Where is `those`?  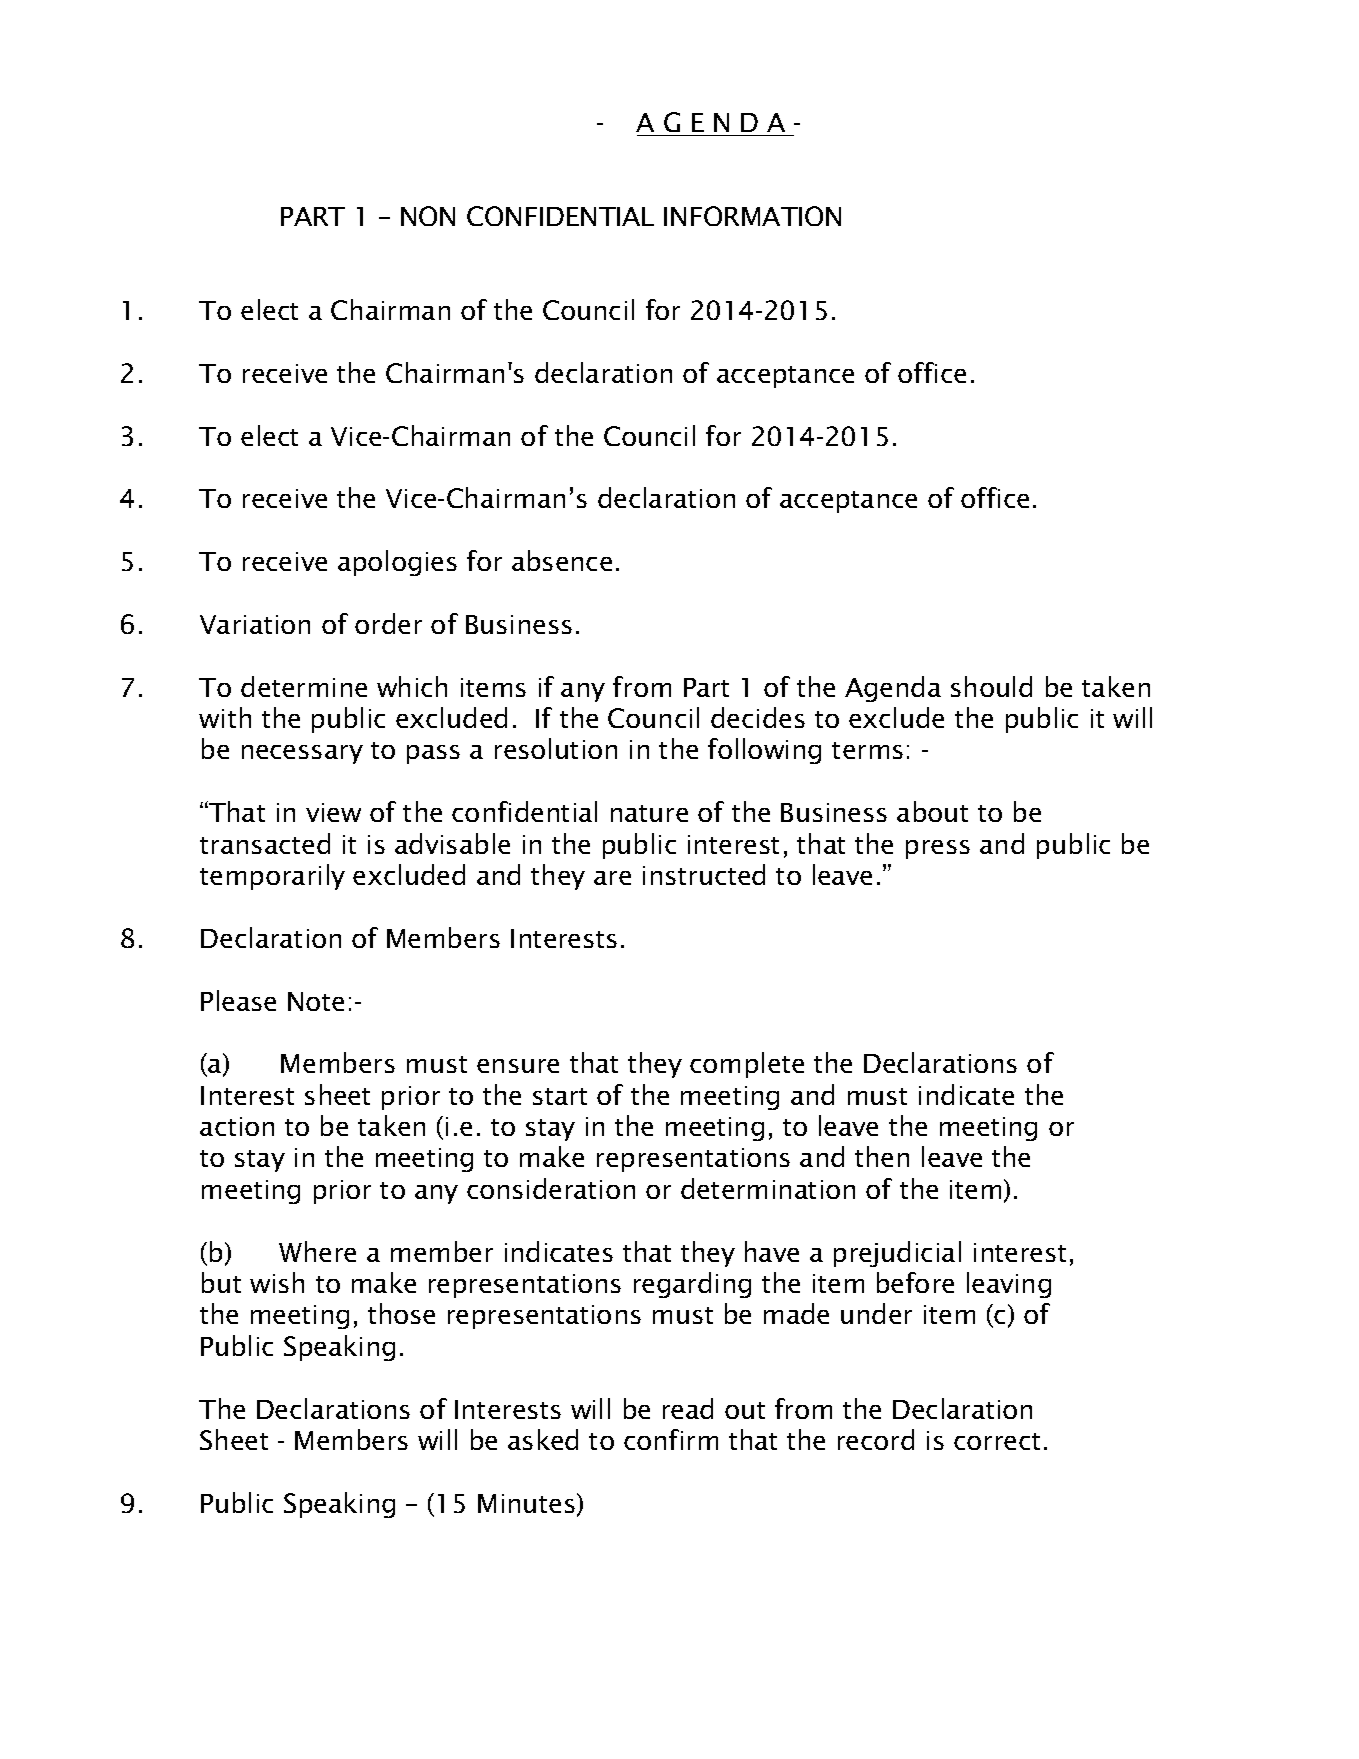 those is located at coordinates (401, 1313).
